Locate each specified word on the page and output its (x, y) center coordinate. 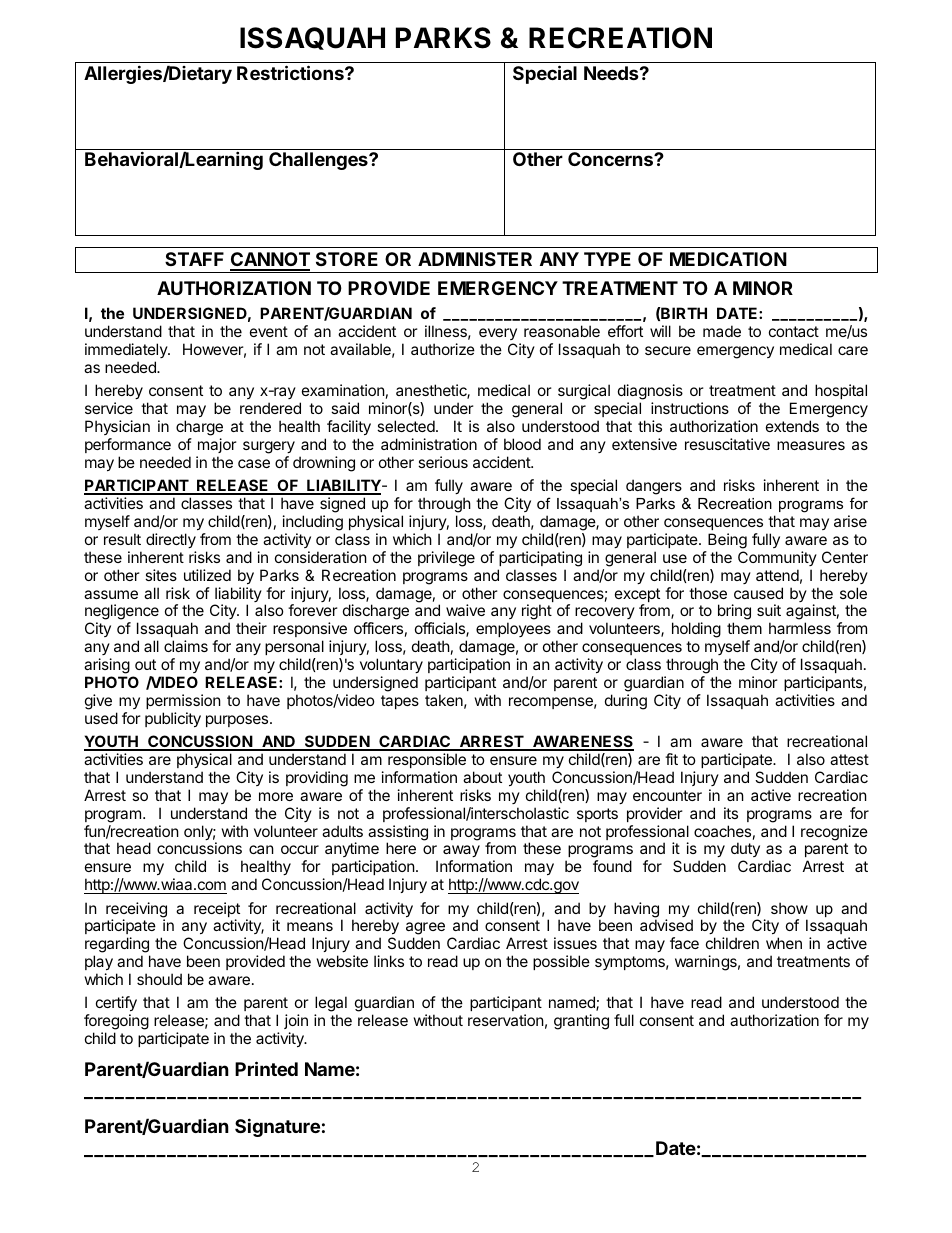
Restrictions (291, 72)
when (784, 943)
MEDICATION (728, 259)
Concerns (611, 159)
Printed (266, 1068)
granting (581, 1022)
